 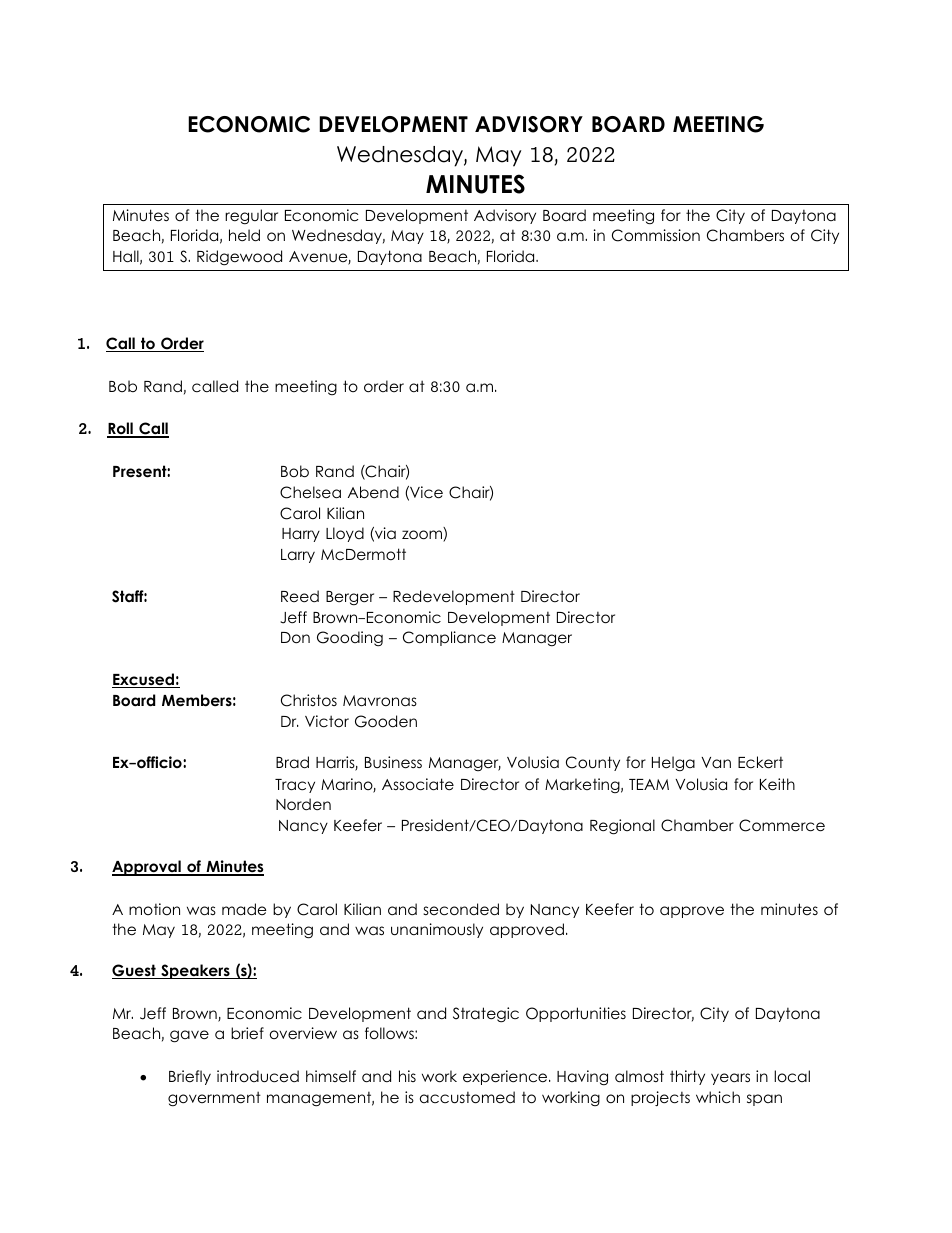 I want to click on Gooding, so click(x=350, y=639).
